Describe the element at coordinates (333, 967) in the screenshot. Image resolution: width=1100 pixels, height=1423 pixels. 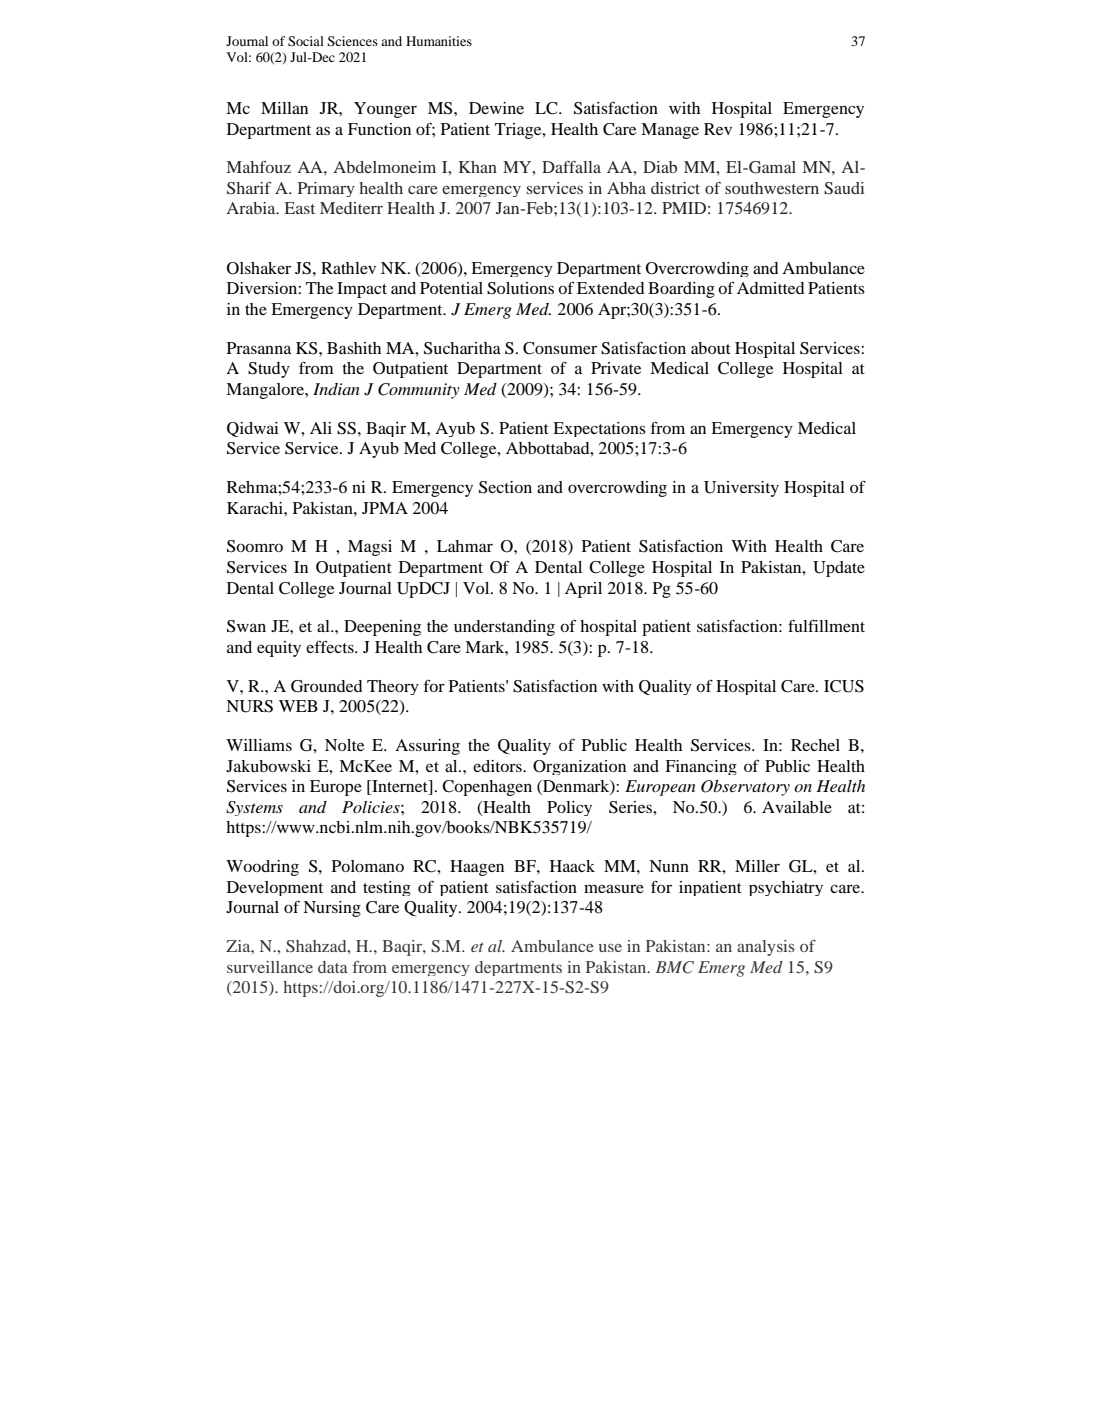
I see `data` at that location.
